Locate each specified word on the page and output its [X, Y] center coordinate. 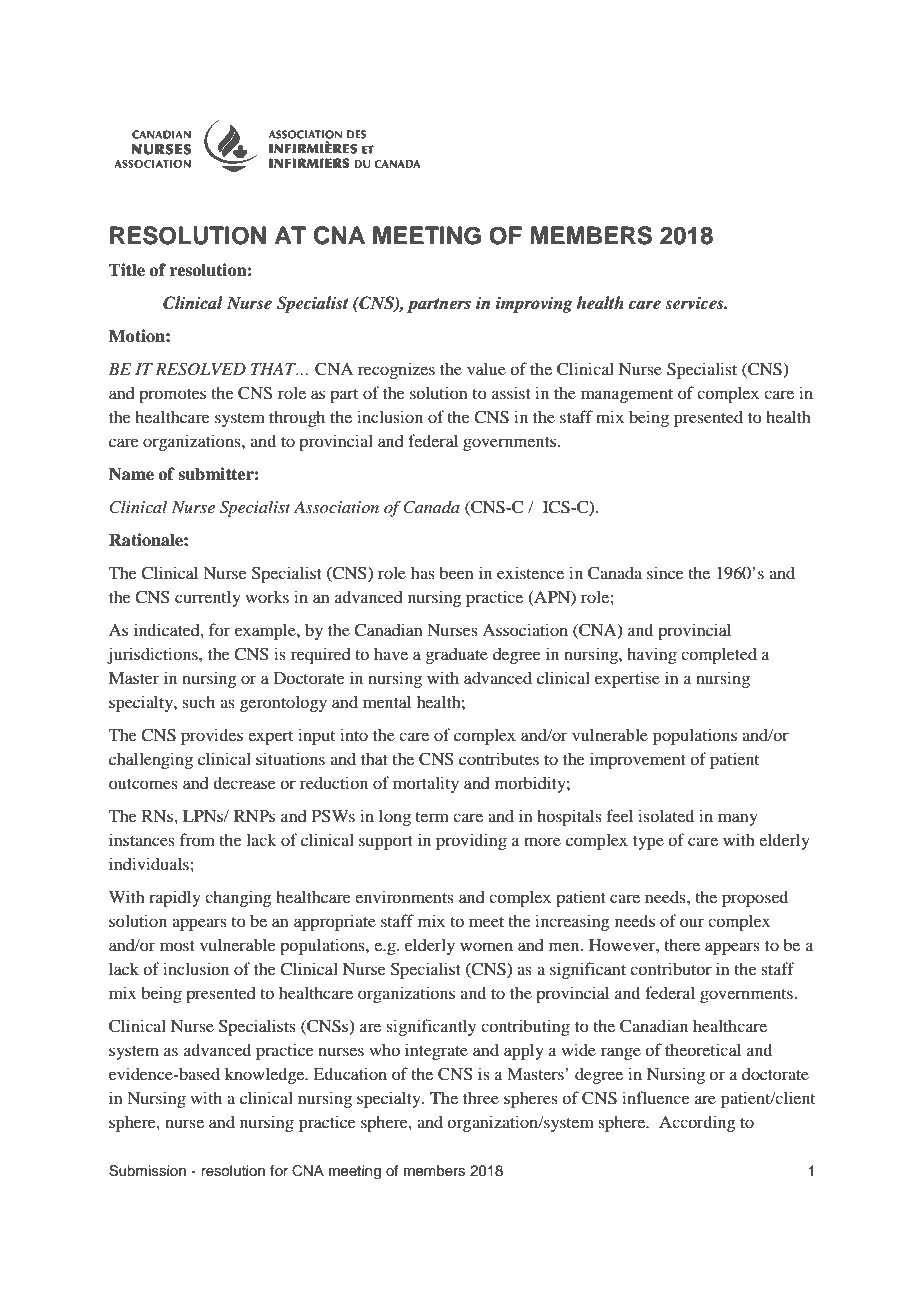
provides [212, 736]
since [665, 572]
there [682, 944]
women [486, 946]
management [627, 396]
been [456, 572]
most [177, 946]
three [481, 1098]
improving [534, 304]
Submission [147, 1171]
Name [131, 474]
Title [127, 270]
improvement [638, 760]
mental [387, 701]
